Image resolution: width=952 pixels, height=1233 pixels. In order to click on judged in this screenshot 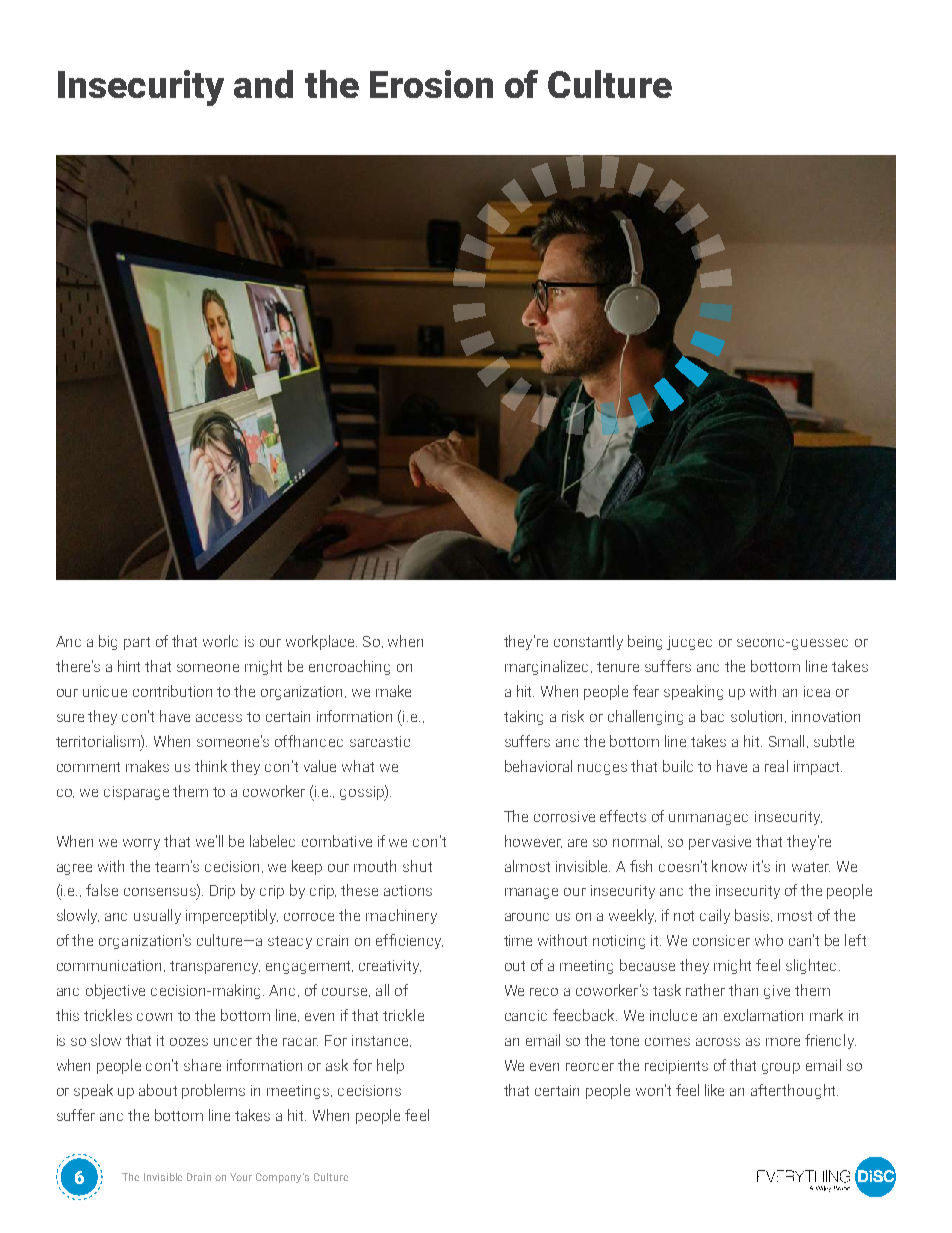, I will do `click(689, 643)`.
